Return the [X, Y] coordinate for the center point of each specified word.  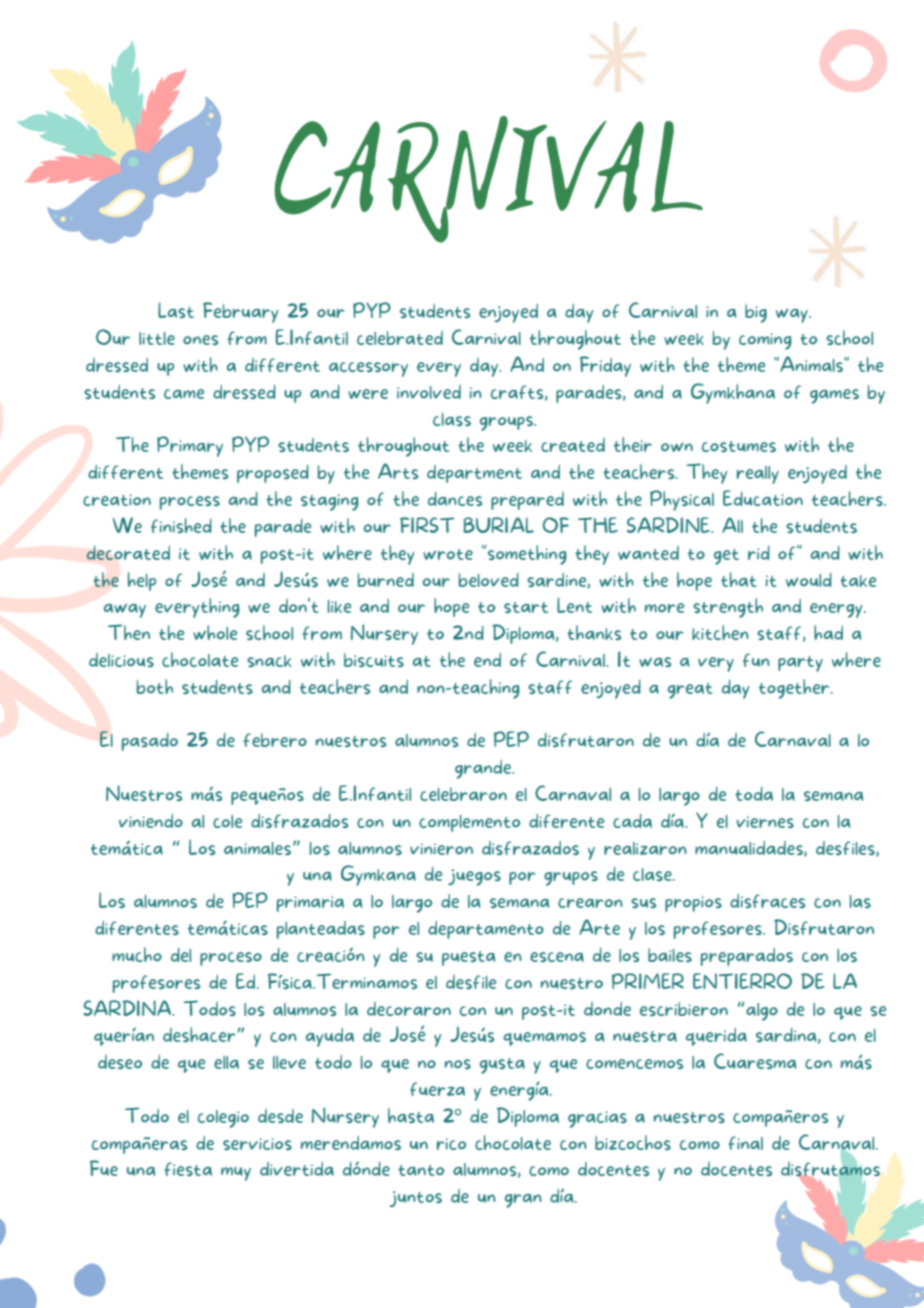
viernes [765, 822]
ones [201, 340]
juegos [474, 877]
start [526, 607]
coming [765, 341]
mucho [137, 954]
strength [728, 608]
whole [215, 632]
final [746, 1143]
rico [451, 1144]
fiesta [188, 1169]
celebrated [400, 338]
